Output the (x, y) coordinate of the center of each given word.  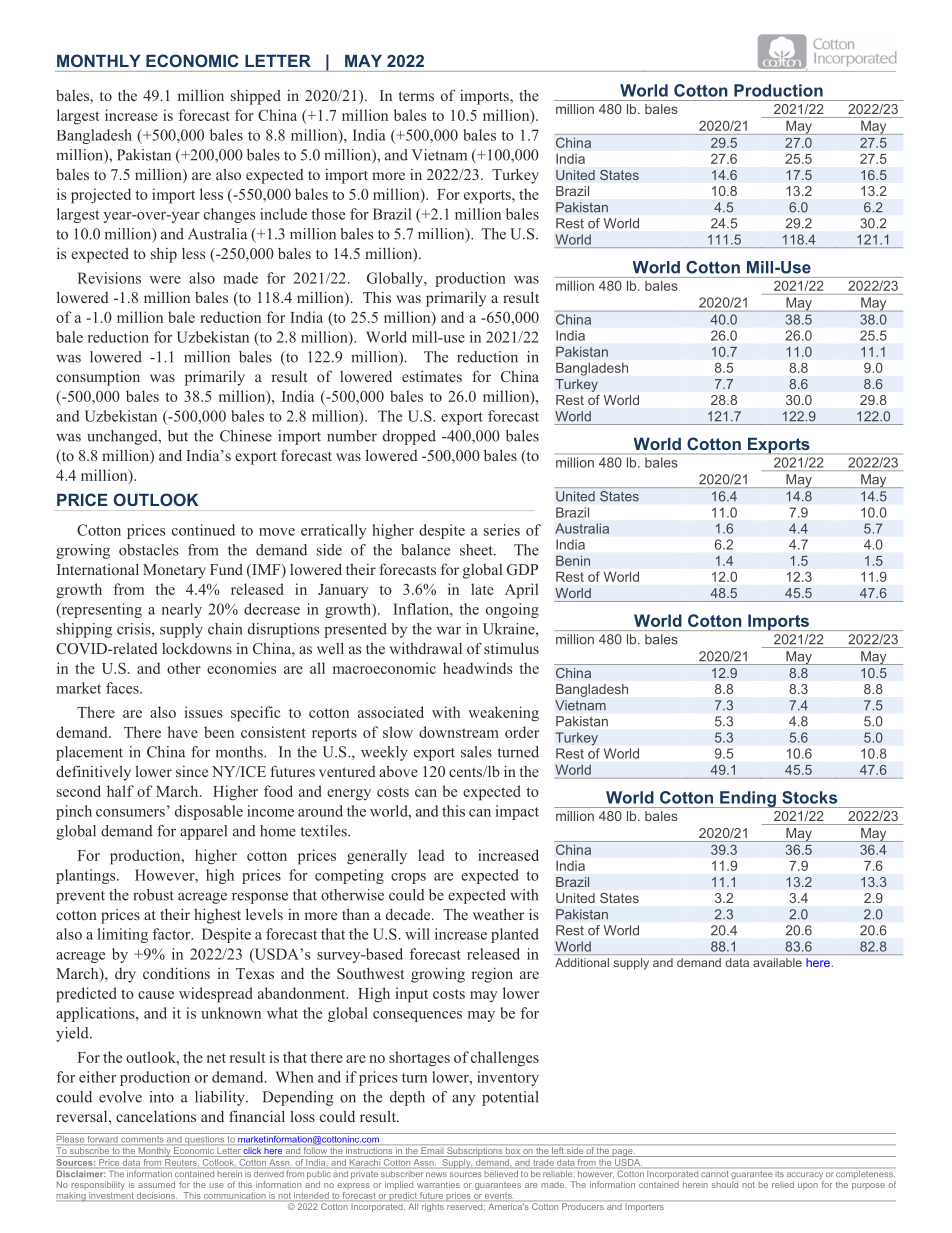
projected (101, 196)
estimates (432, 376)
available (777, 962)
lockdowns (197, 648)
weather (498, 914)
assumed (156, 1184)
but (178, 436)
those (328, 214)
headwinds (477, 668)
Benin (573, 560)
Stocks (809, 797)
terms (416, 96)
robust (153, 895)
